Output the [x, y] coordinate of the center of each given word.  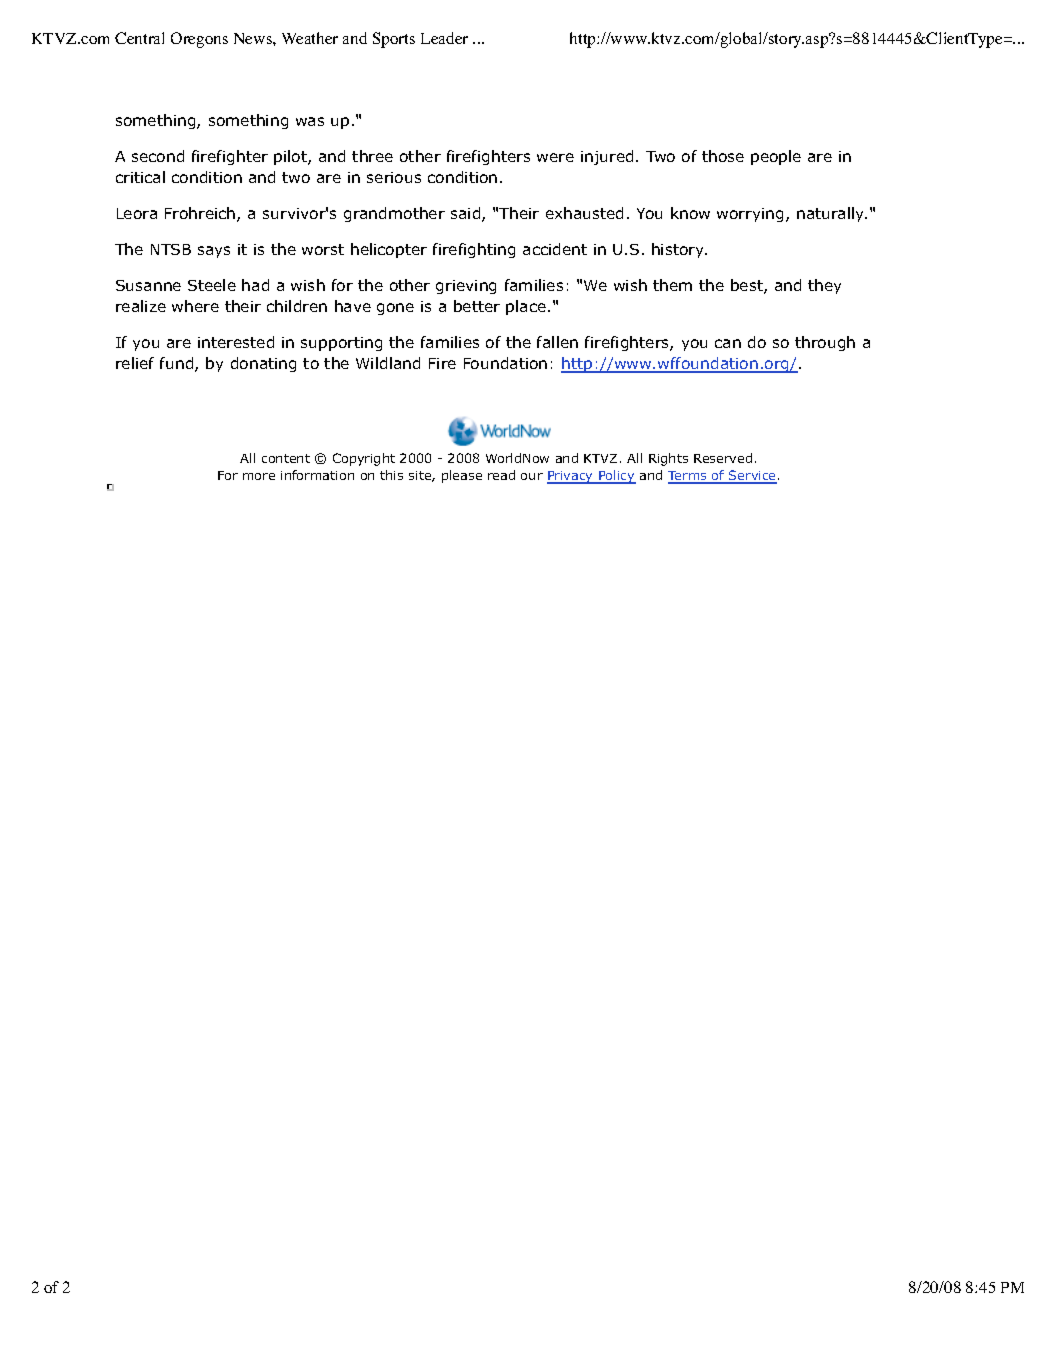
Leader [444, 38]
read [501, 475]
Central [139, 38]
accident [555, 249]
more [259, 476]
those [723, 156]
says [214, 252]
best [748, 286]
